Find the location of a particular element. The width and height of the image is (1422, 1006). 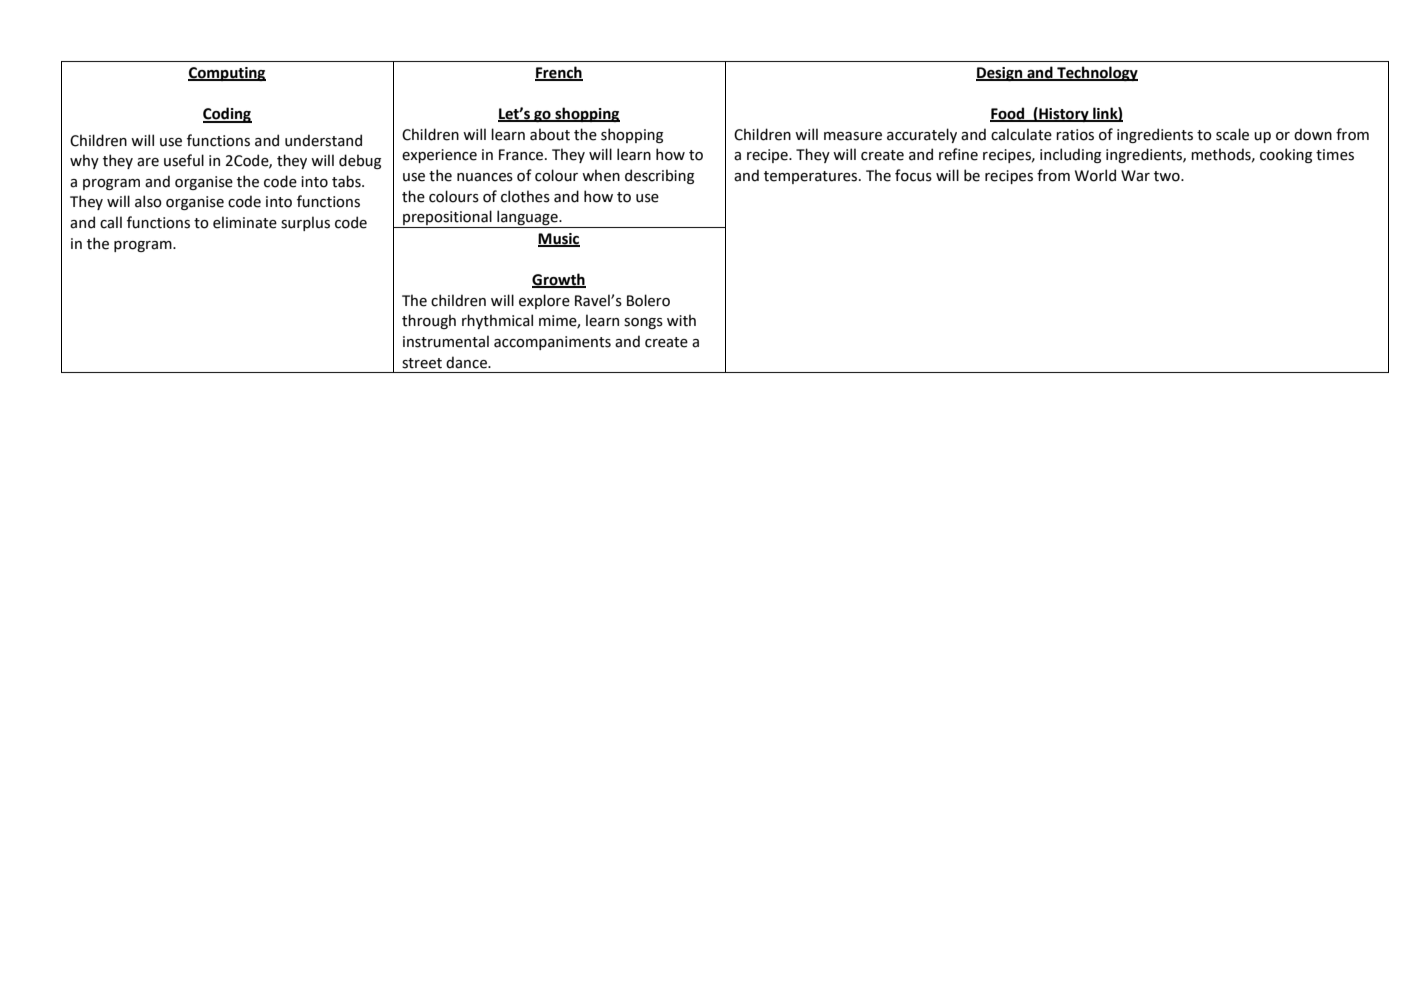

Bolero is located at coordinates (648, 300).
